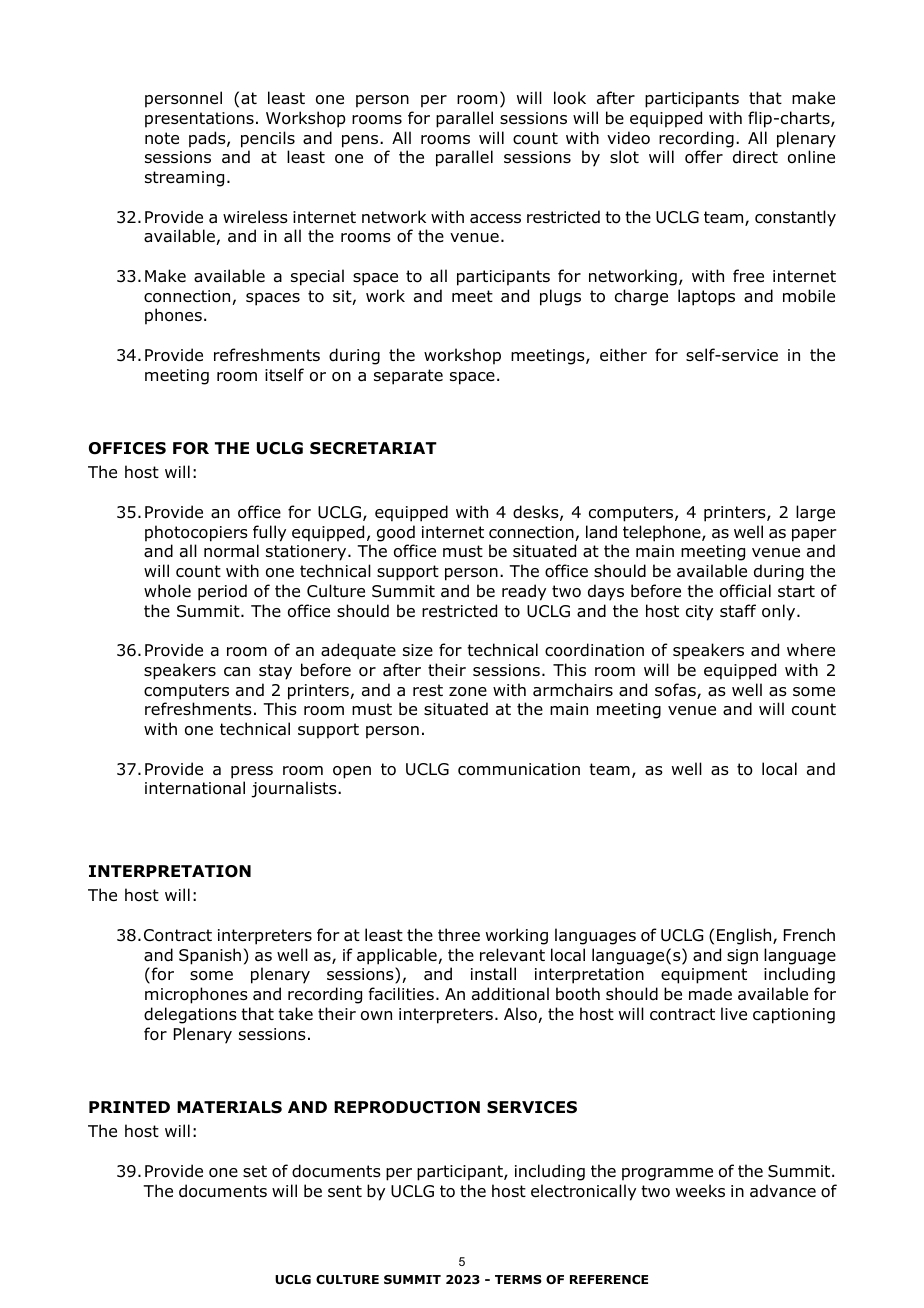 Image resolution: width=924 pixels, height=1308 pixels. Describe the element at coordinates (210, 956) in the screenshot. I see `Spanish` at that location.
